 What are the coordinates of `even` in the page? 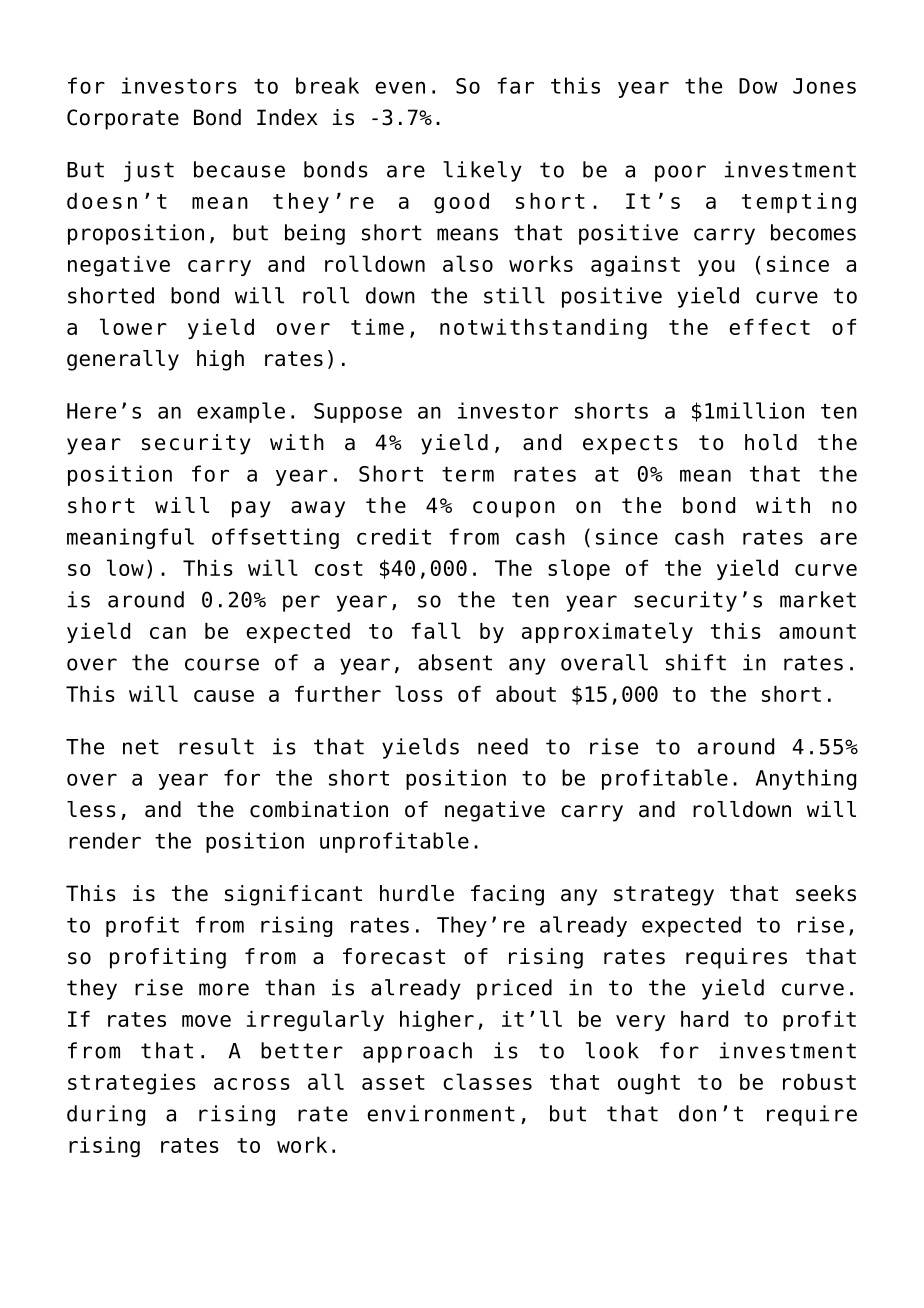 It's located at (400, 87).
